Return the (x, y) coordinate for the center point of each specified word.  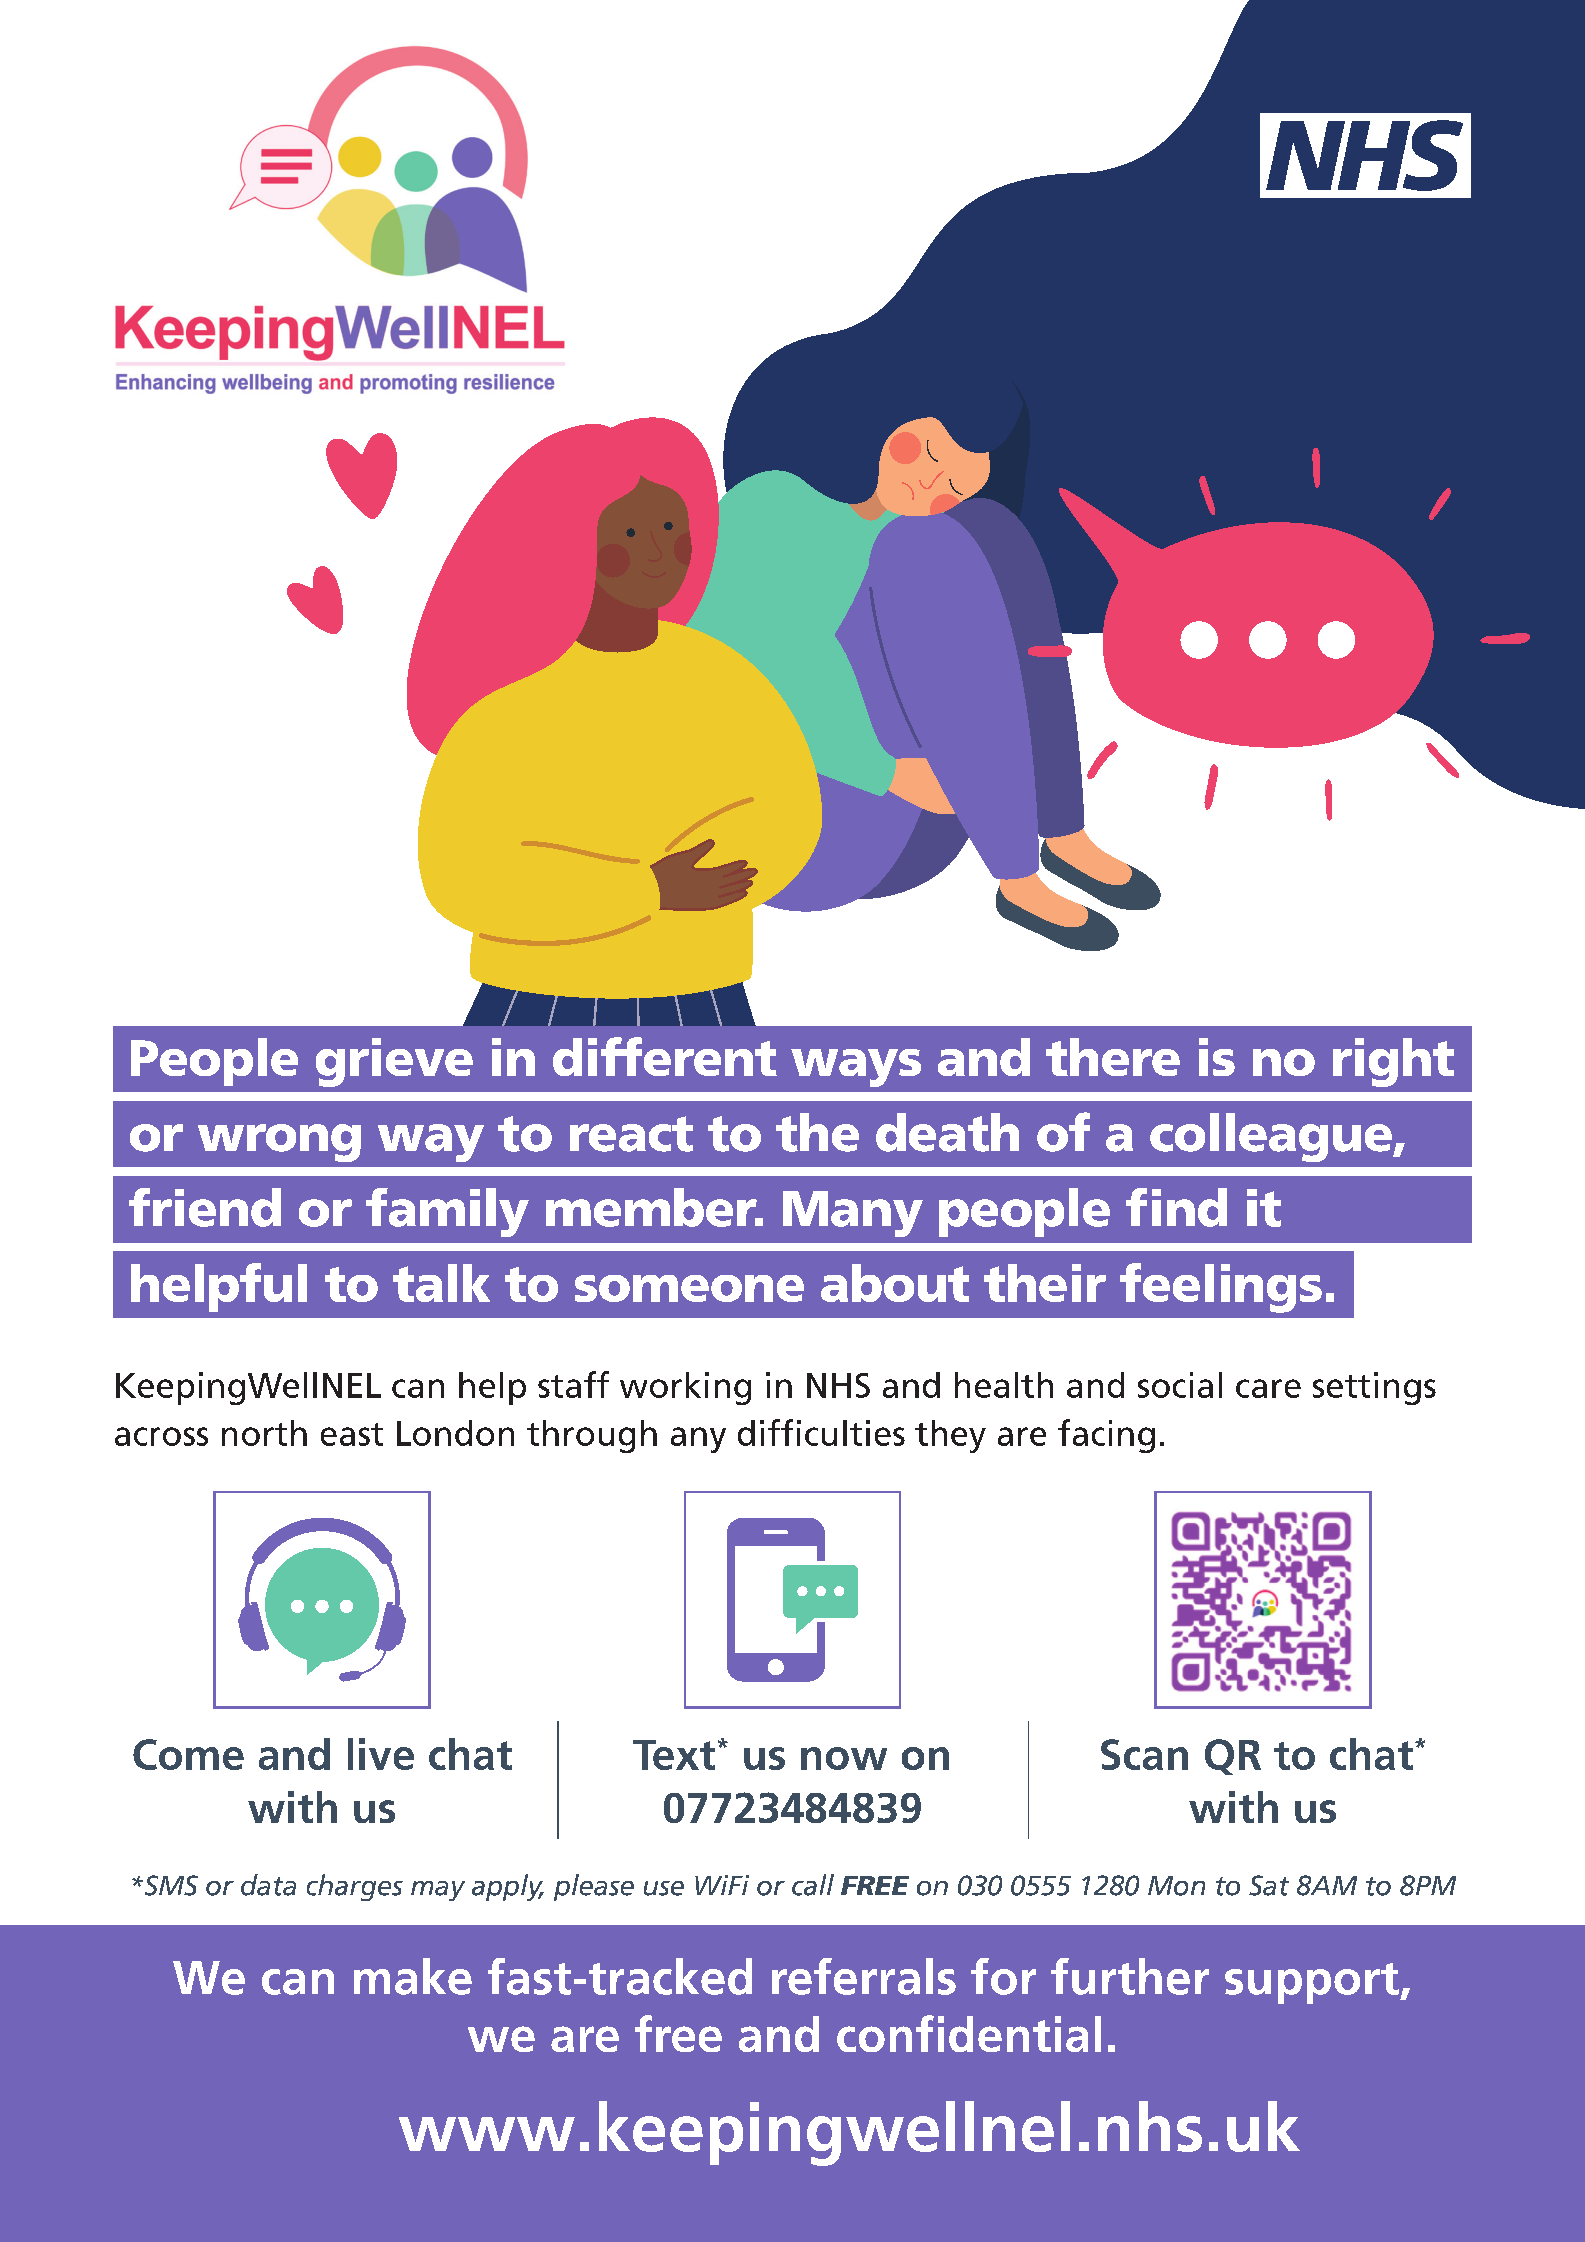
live (381, 1754)
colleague (1272, 1137)
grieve (394, 1062)
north (264, 1433)
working (685, 1388)
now (844, 1758)
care (1268, 1388)
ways (856, 1068)
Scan (1144, 1754)
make (413, 1976)
